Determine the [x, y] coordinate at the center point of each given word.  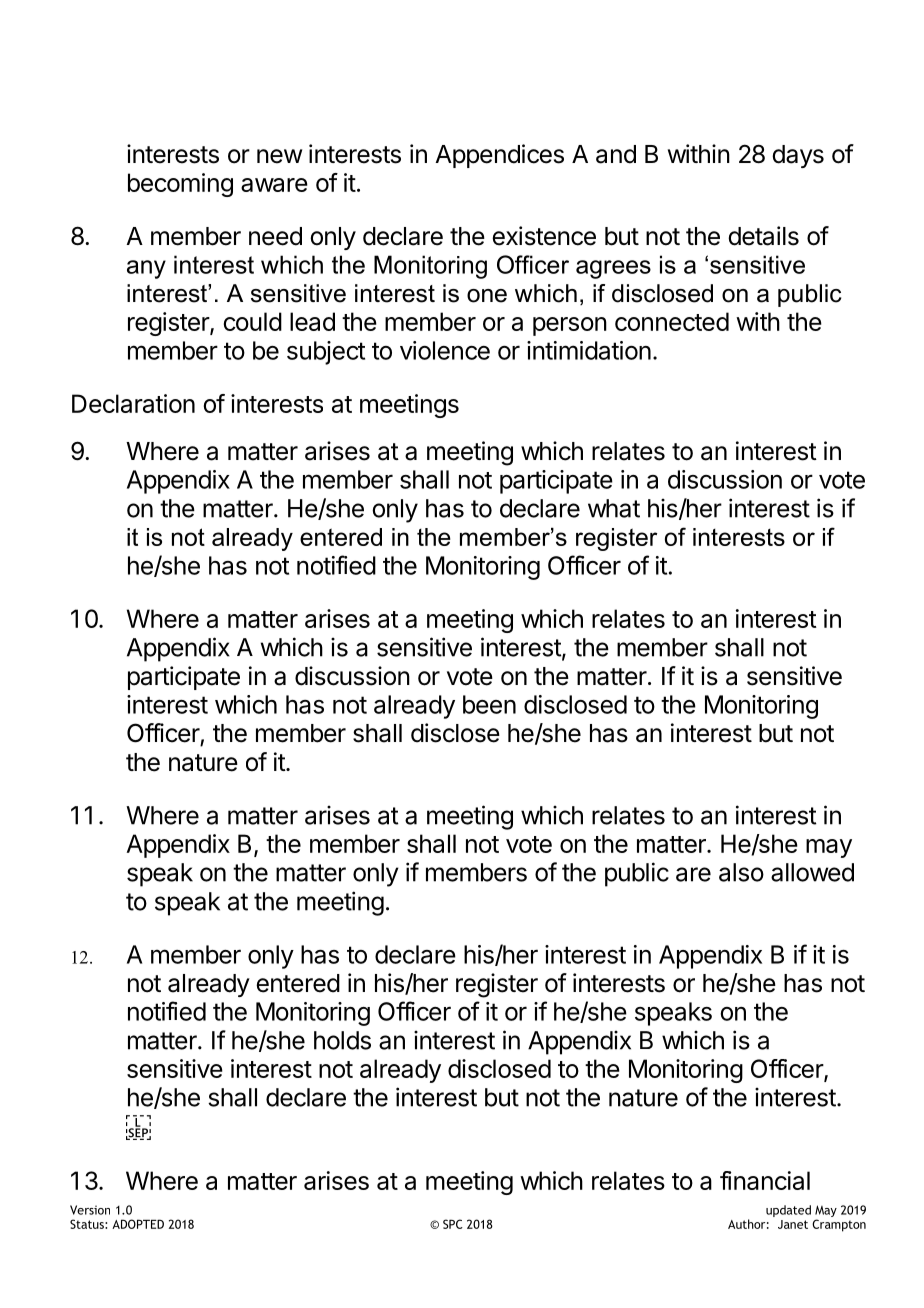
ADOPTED [138, 1224]
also [741, 872]
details [763, 236]
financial [765, 1180]
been [489, 704]
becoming [180, 185]
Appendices [499, 156]
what [614, 508]
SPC [453, 1224]
